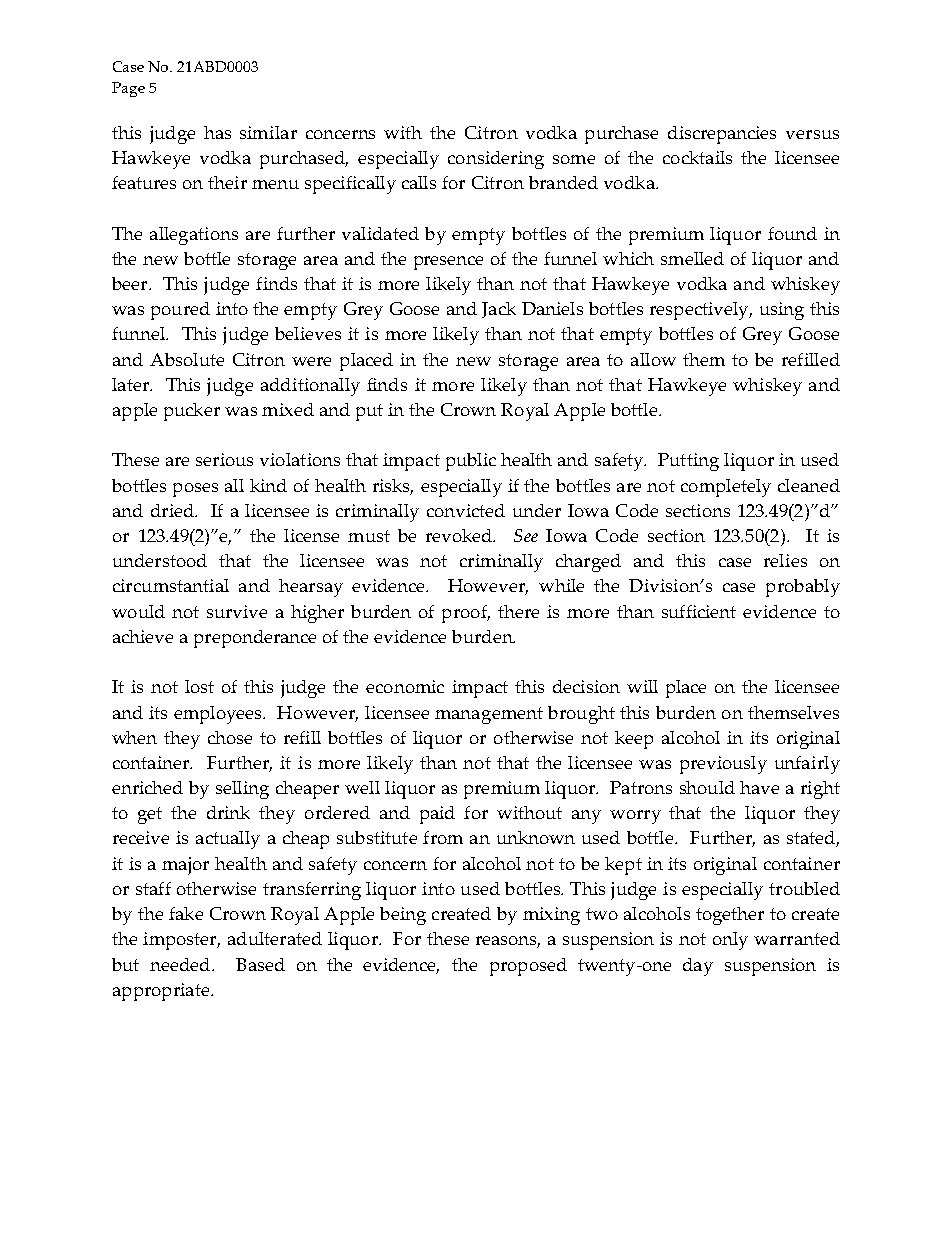 The height and width of the image is (1233, 952). What do you see at coordinates (489, 715) in the image?
I see `management` at bounding box center [489, 715].
